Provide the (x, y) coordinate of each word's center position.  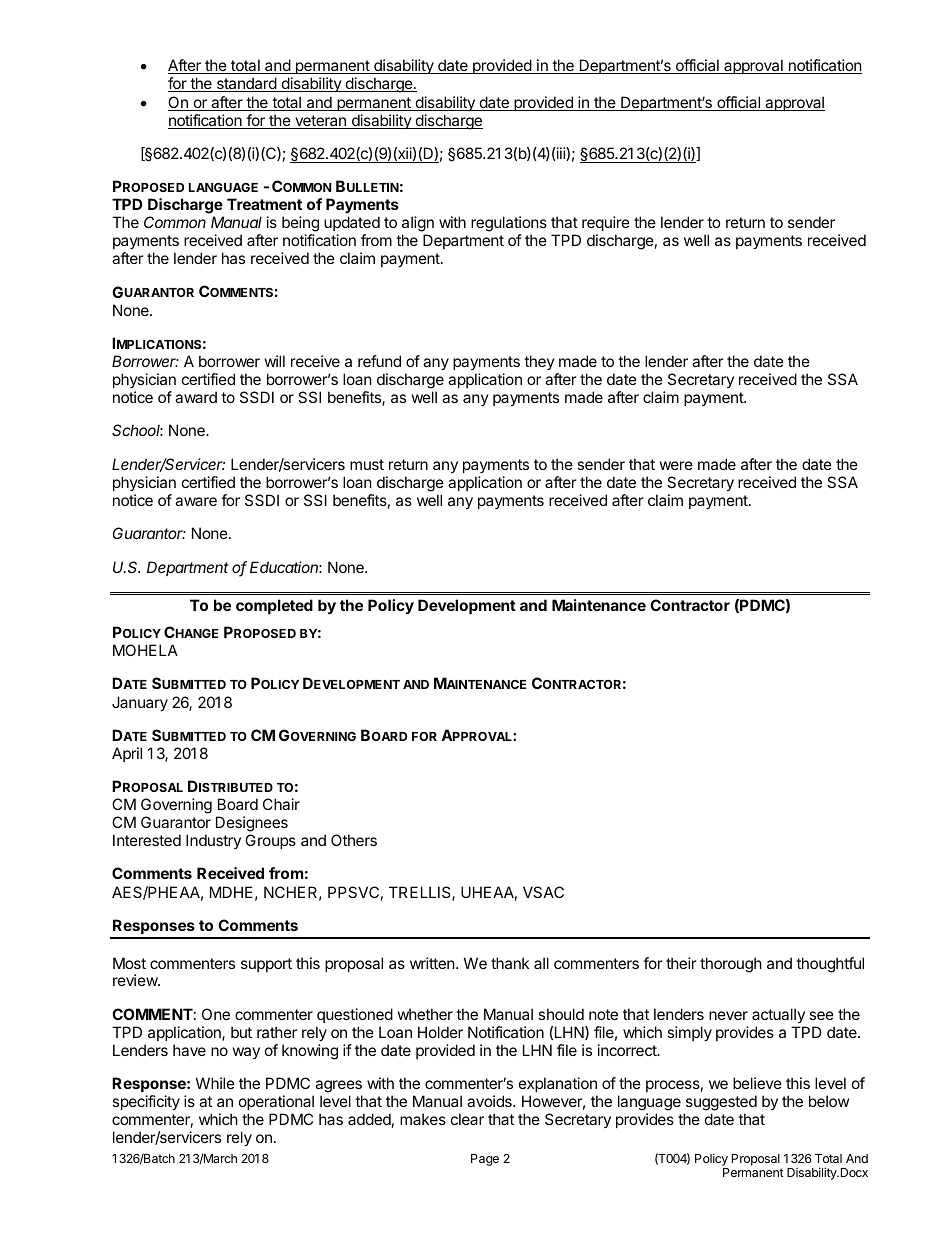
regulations (509, 225)
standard (246, 84)
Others (354, 840)
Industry (213, 841)
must (367, 464)
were (676, 465)
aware (196, 501)
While (215, 1083)
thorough (731, 965)
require (606, 225)
